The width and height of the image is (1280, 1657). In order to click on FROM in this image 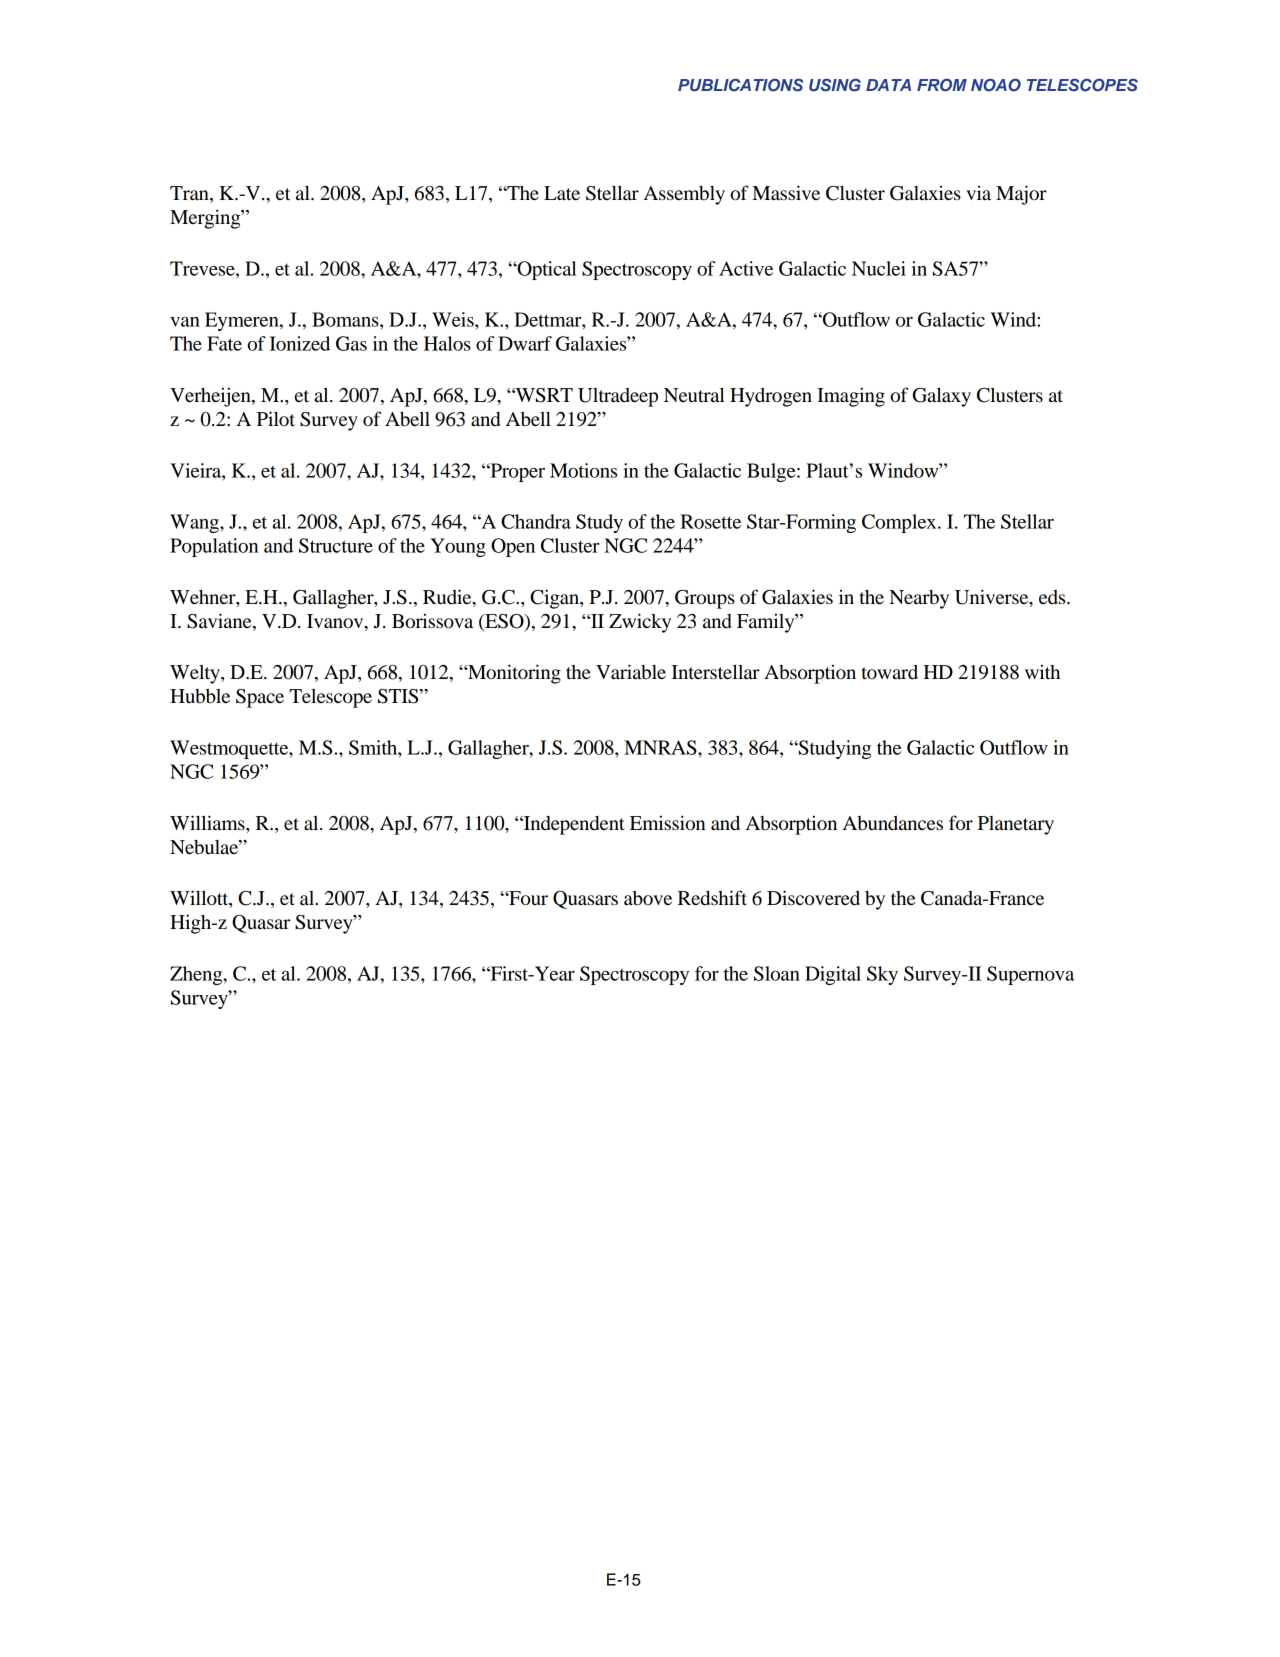, I will do `click(942, 85)`.
